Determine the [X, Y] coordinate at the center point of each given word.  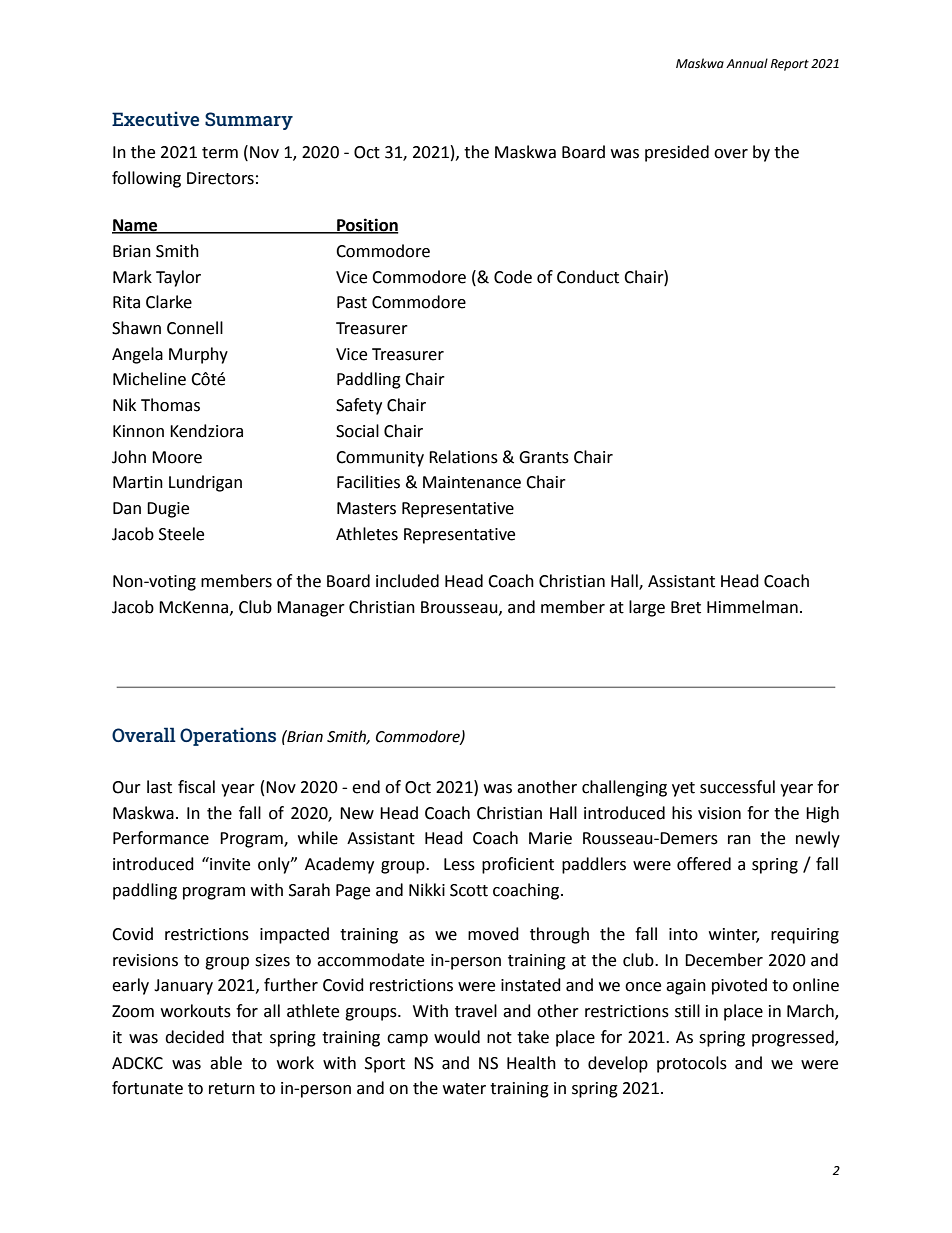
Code [513, 277]
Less [459, 864]
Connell [195, 328]
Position [367, 226]
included [407, 581]
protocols [692, 1064]
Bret [686, 607]
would [457, 1037]
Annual [747, 63]
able [226, 1063]
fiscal [196, 787]
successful [737, 787]
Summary [249, 121]
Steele [181, 534]
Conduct [588, 277]
